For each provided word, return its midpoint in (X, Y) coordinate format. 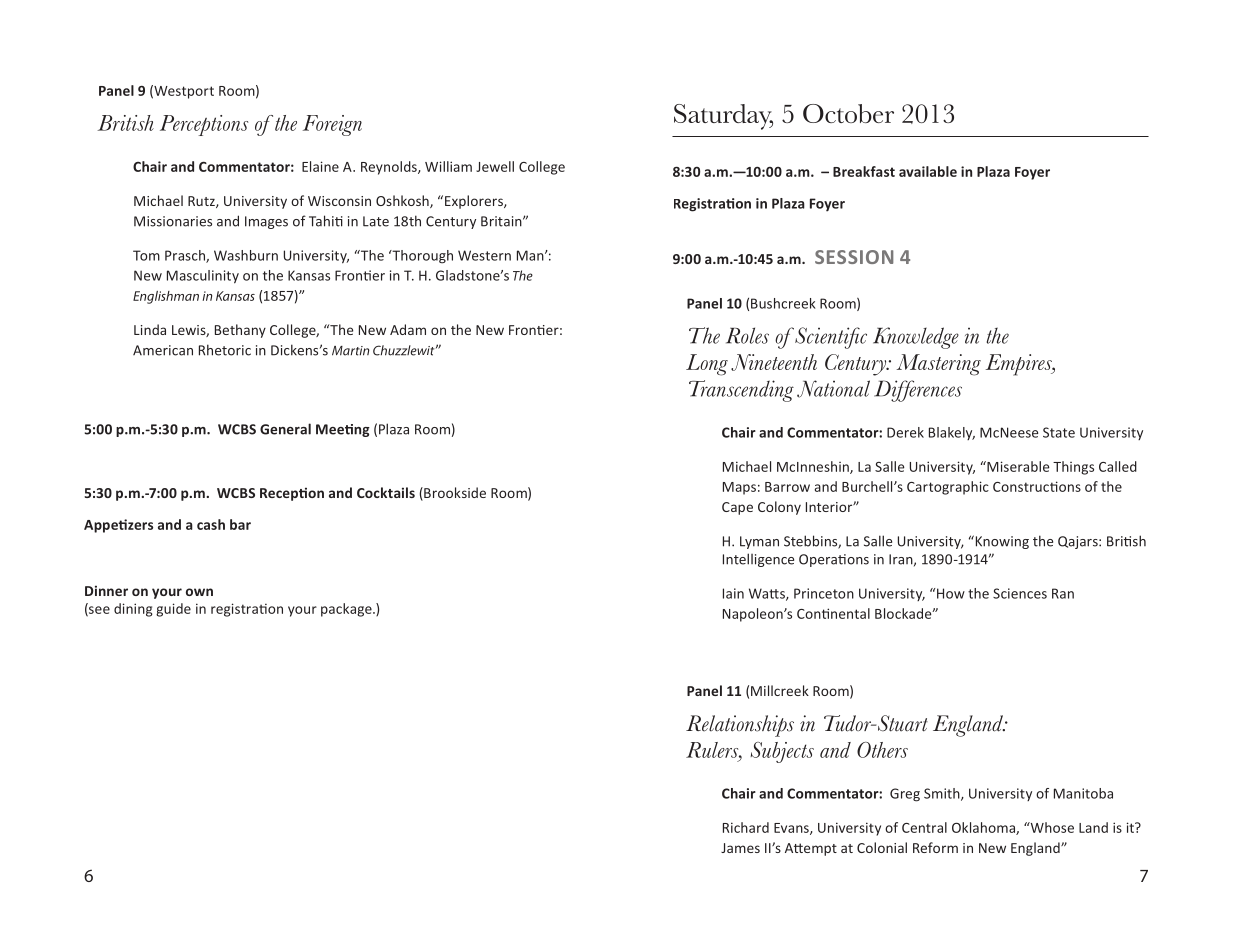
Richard (746, 827)
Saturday (723, 117)
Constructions (1037, 486)
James (740, 848)
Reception (292, 494)
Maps (739, 488)
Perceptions (204, 125)
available (928, 171)
